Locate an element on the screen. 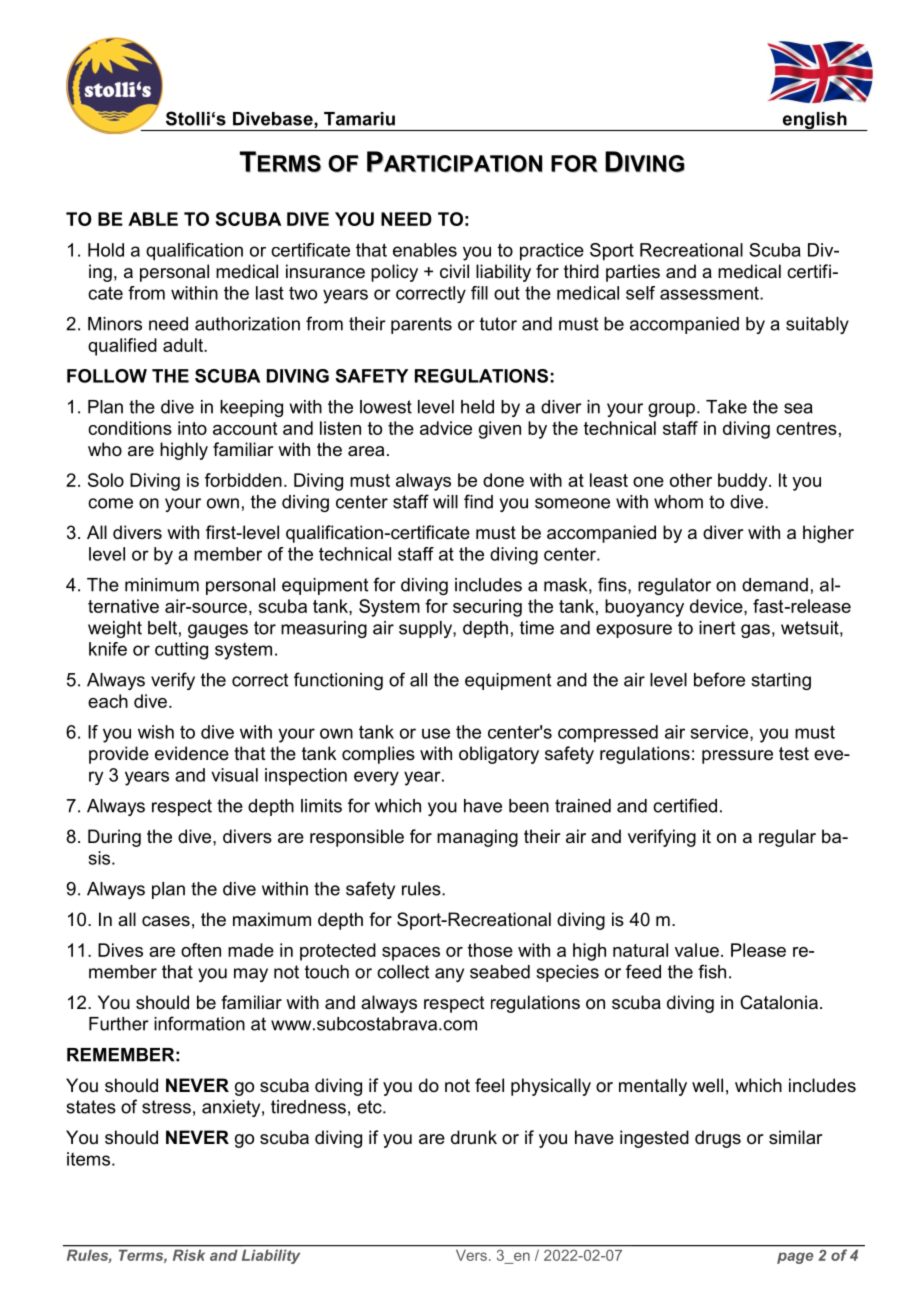 The height and width of the screenshot is (1308, 924). Risk is located at coordinates (189, 1255).
